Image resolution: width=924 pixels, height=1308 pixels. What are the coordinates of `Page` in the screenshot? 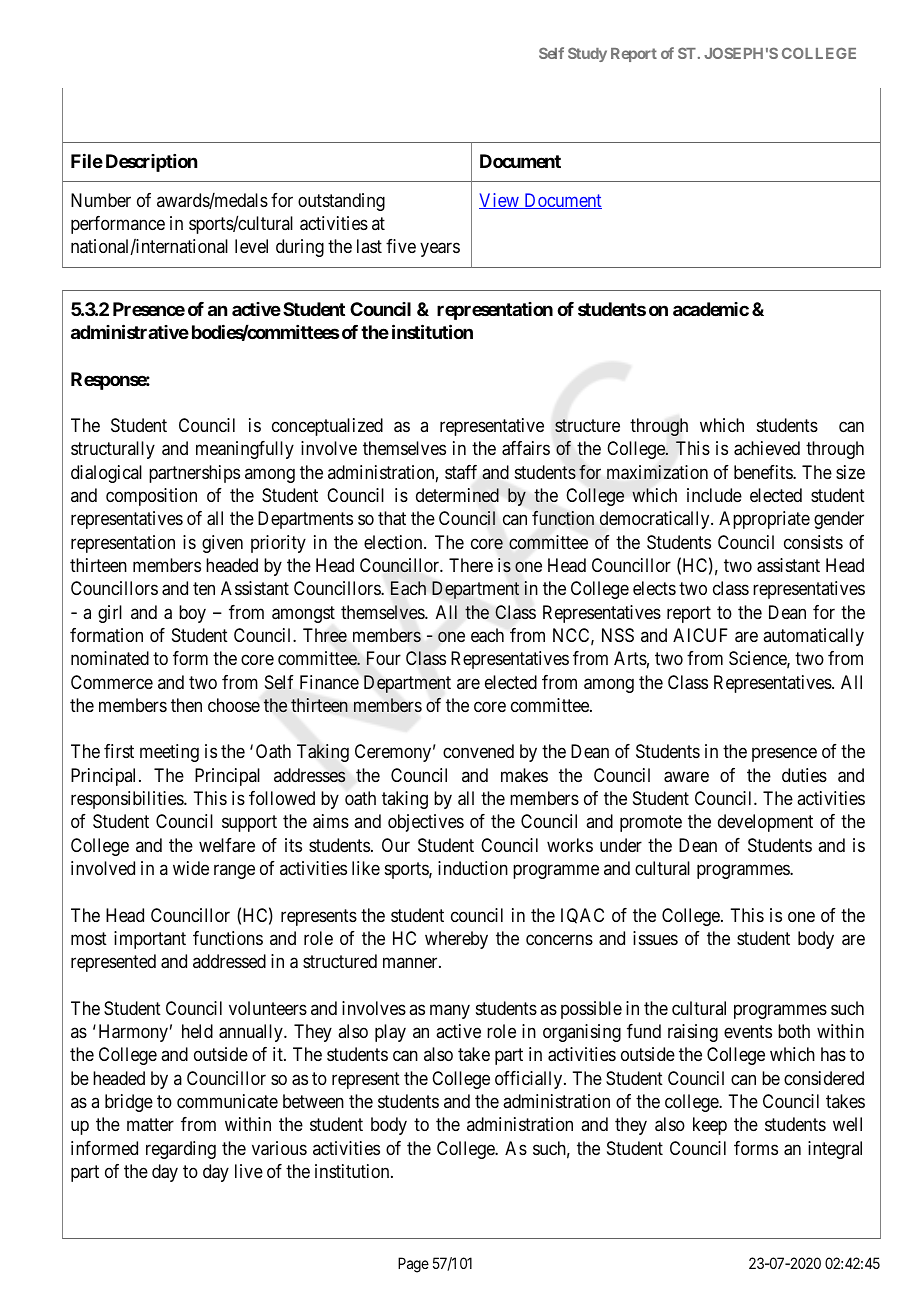 It's located at (413, 1265).
